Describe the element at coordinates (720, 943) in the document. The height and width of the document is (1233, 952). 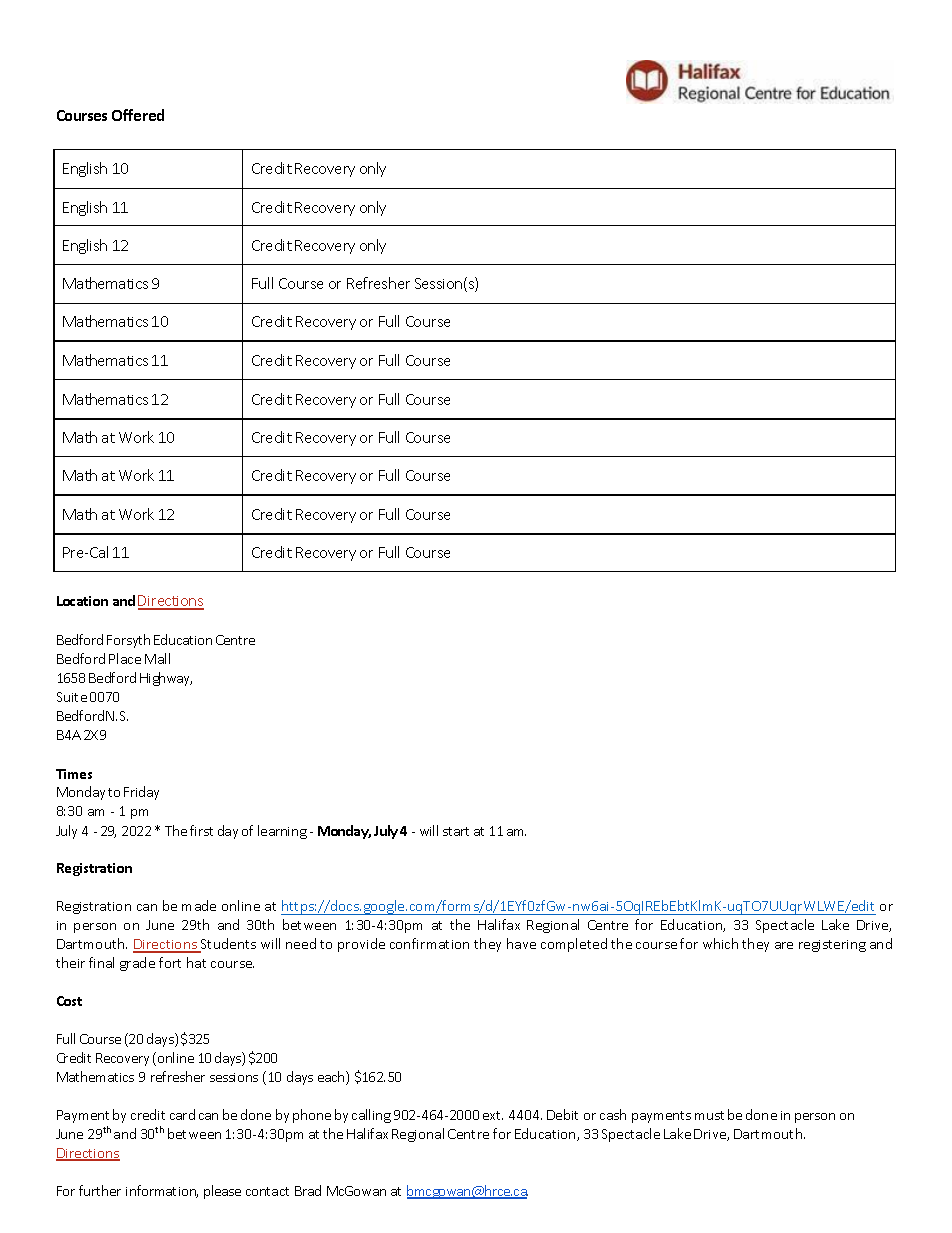
I see `which` at that location.
